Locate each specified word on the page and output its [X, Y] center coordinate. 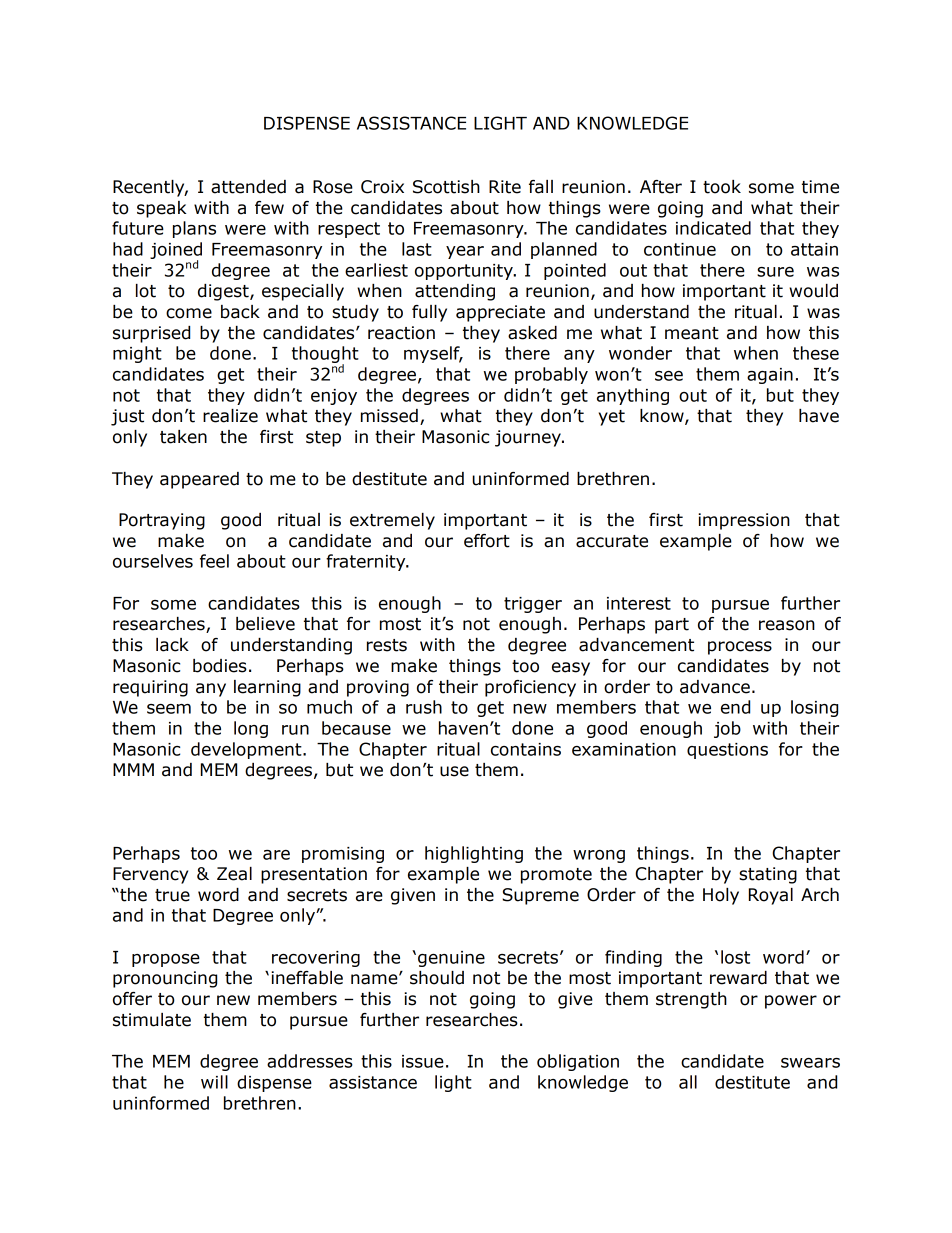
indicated [713, 228]
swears [810, 1063]
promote [556, 876]
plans [194, 229]
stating [768, 875]
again [770, 376]
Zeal [234, 874]
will [214, 1082]
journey [529, 438]
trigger [533, 605]
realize [230, 416]
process [740, 648]
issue [423, 1061]
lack [172, 645]
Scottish [446, 187]
